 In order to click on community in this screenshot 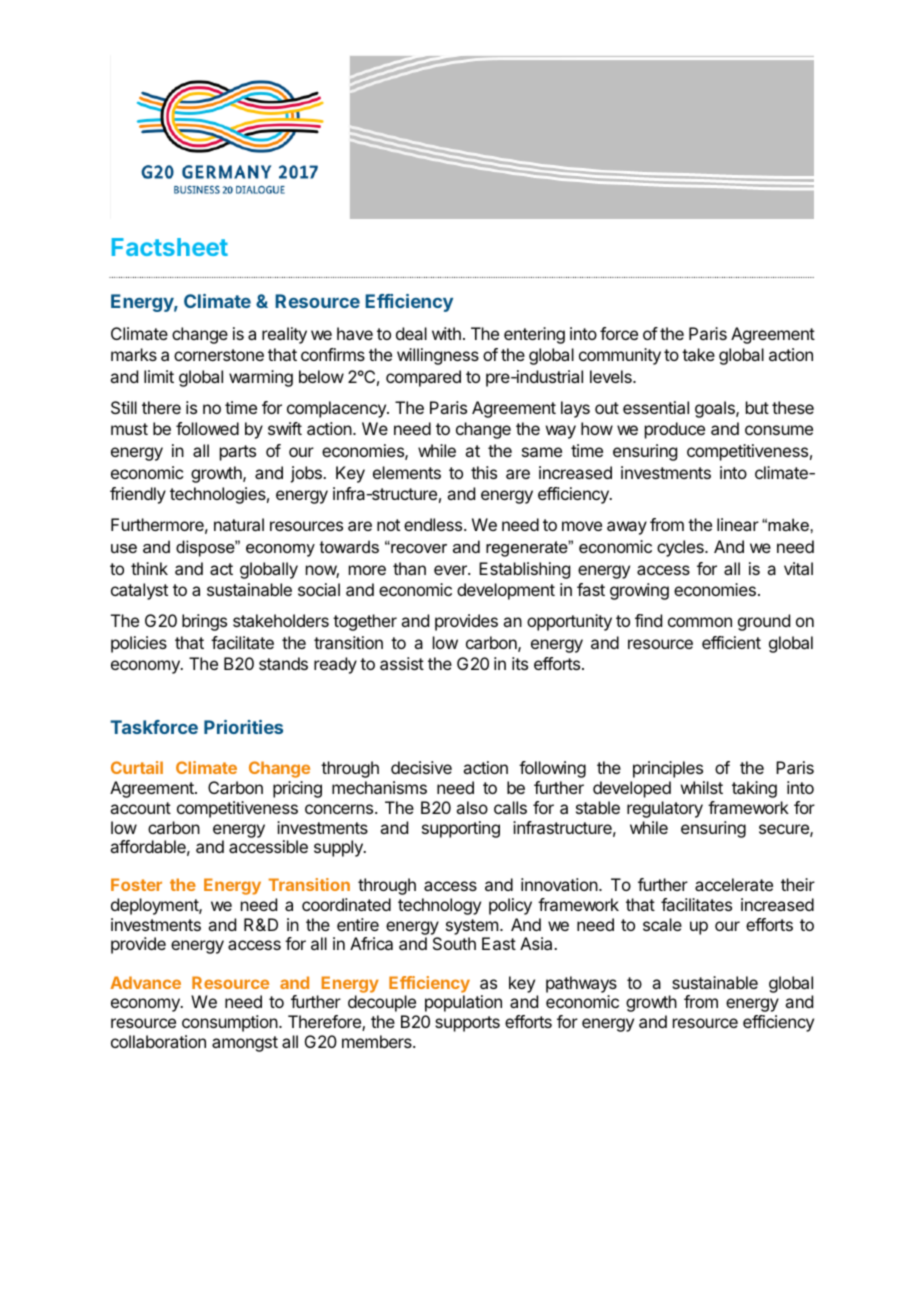, I will do `click(620, 356)`.
